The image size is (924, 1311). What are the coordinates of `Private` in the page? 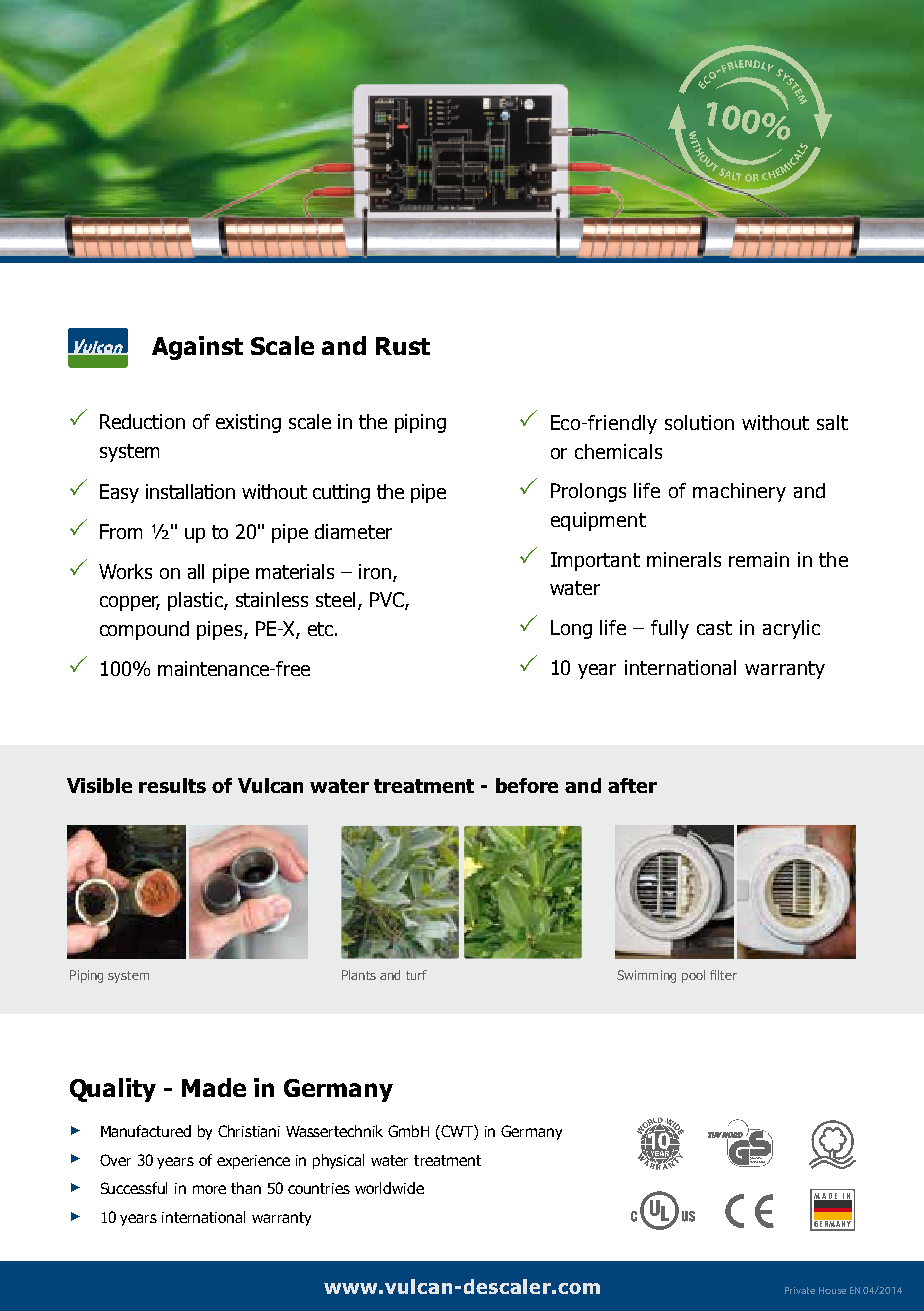 It's located at (800, 1290).
